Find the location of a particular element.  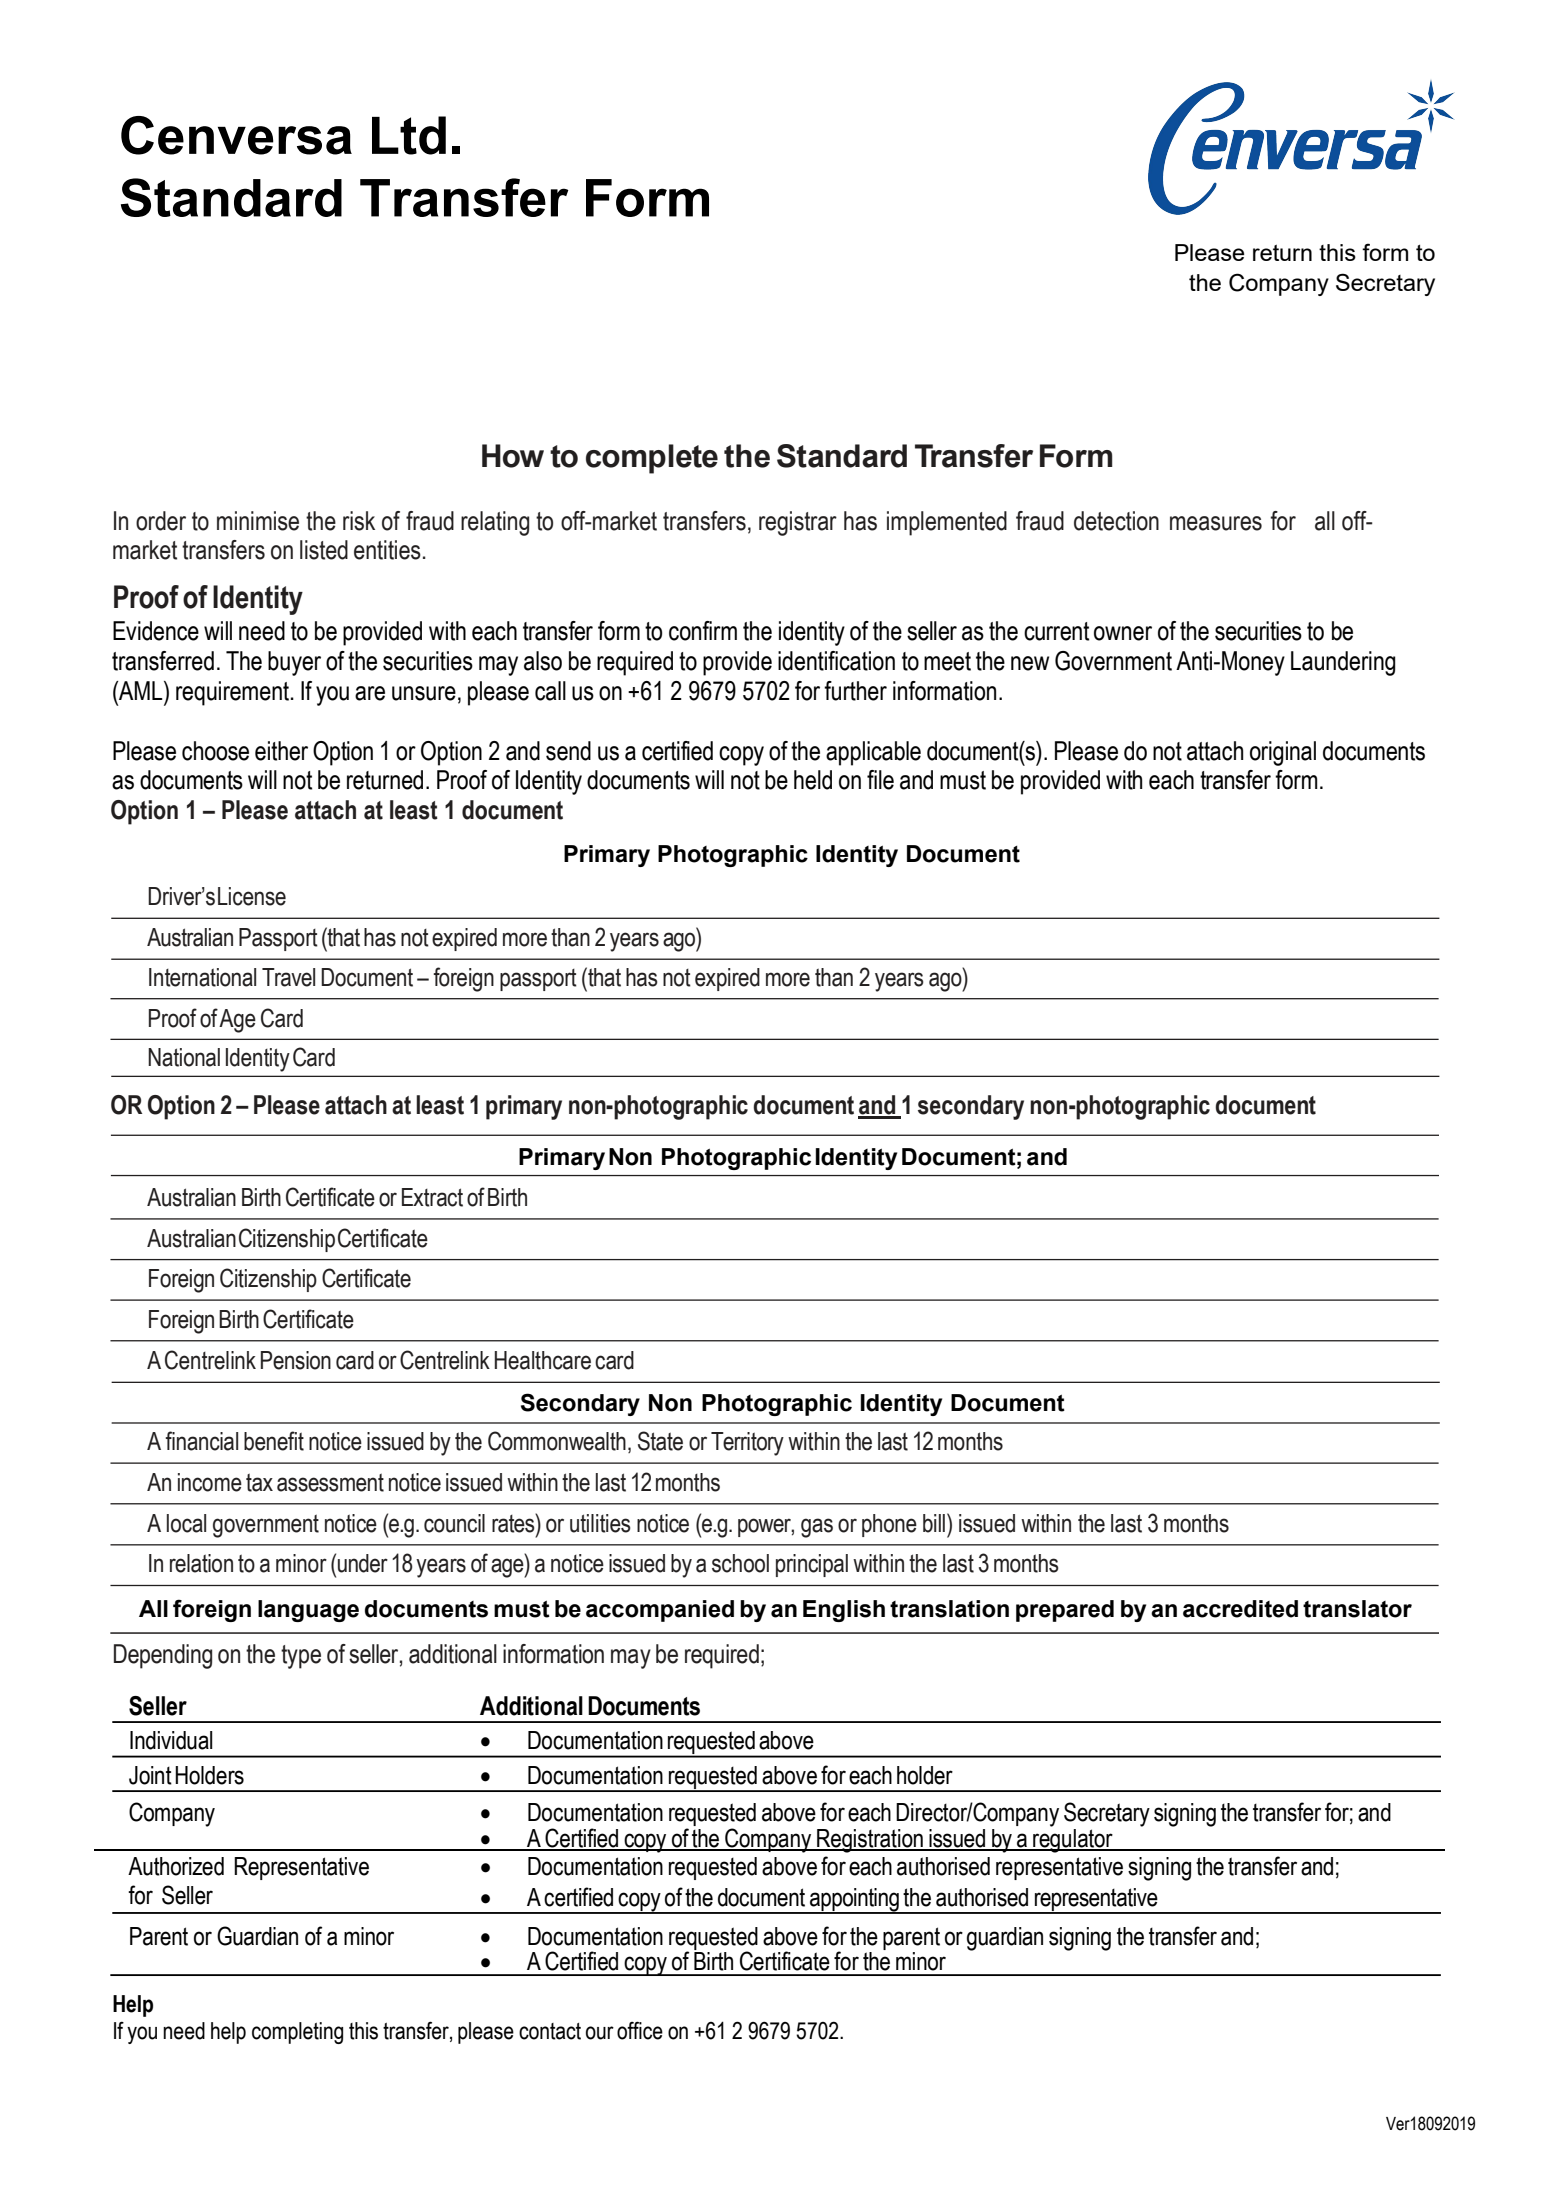

regulator is located at coordinates (1073, 1839).
